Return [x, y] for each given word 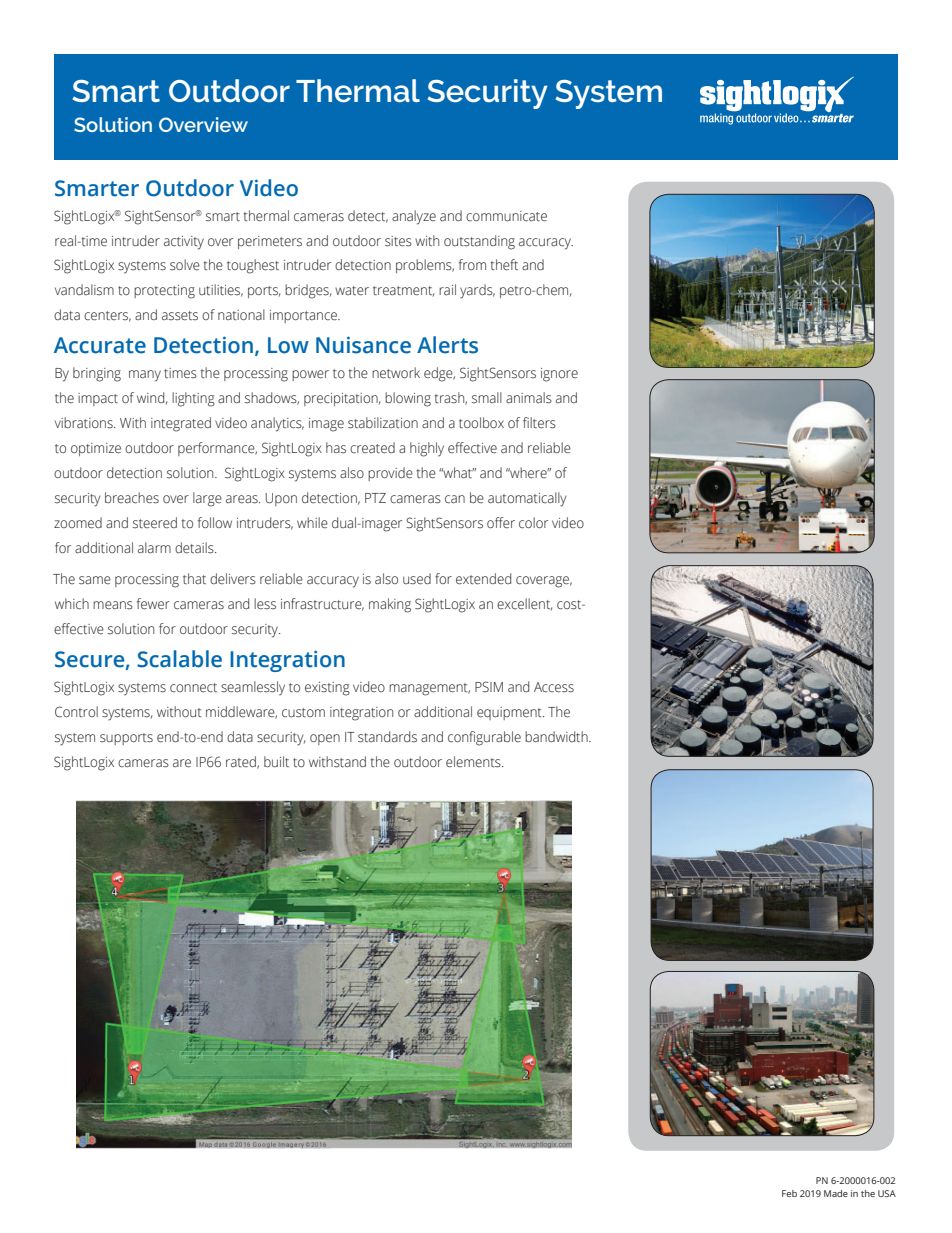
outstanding [479, 242]
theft [504, 264]
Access [554, 687]
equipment [510, 713]
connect [193, 688]
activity [184, 243]
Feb [789, 1193]
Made [836, 1193]
